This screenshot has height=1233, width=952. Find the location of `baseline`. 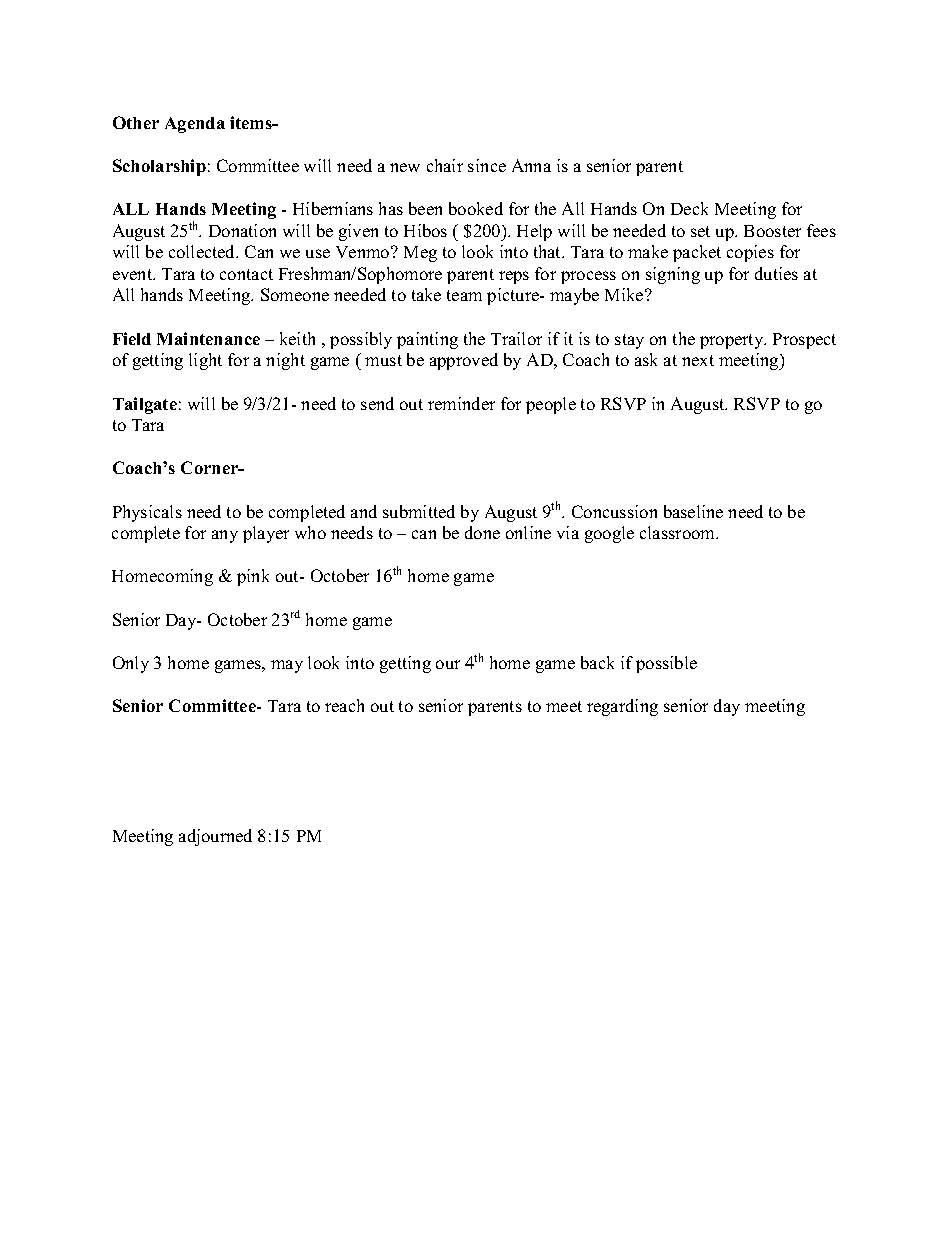

baseline is located at coordinates (693, 511).
